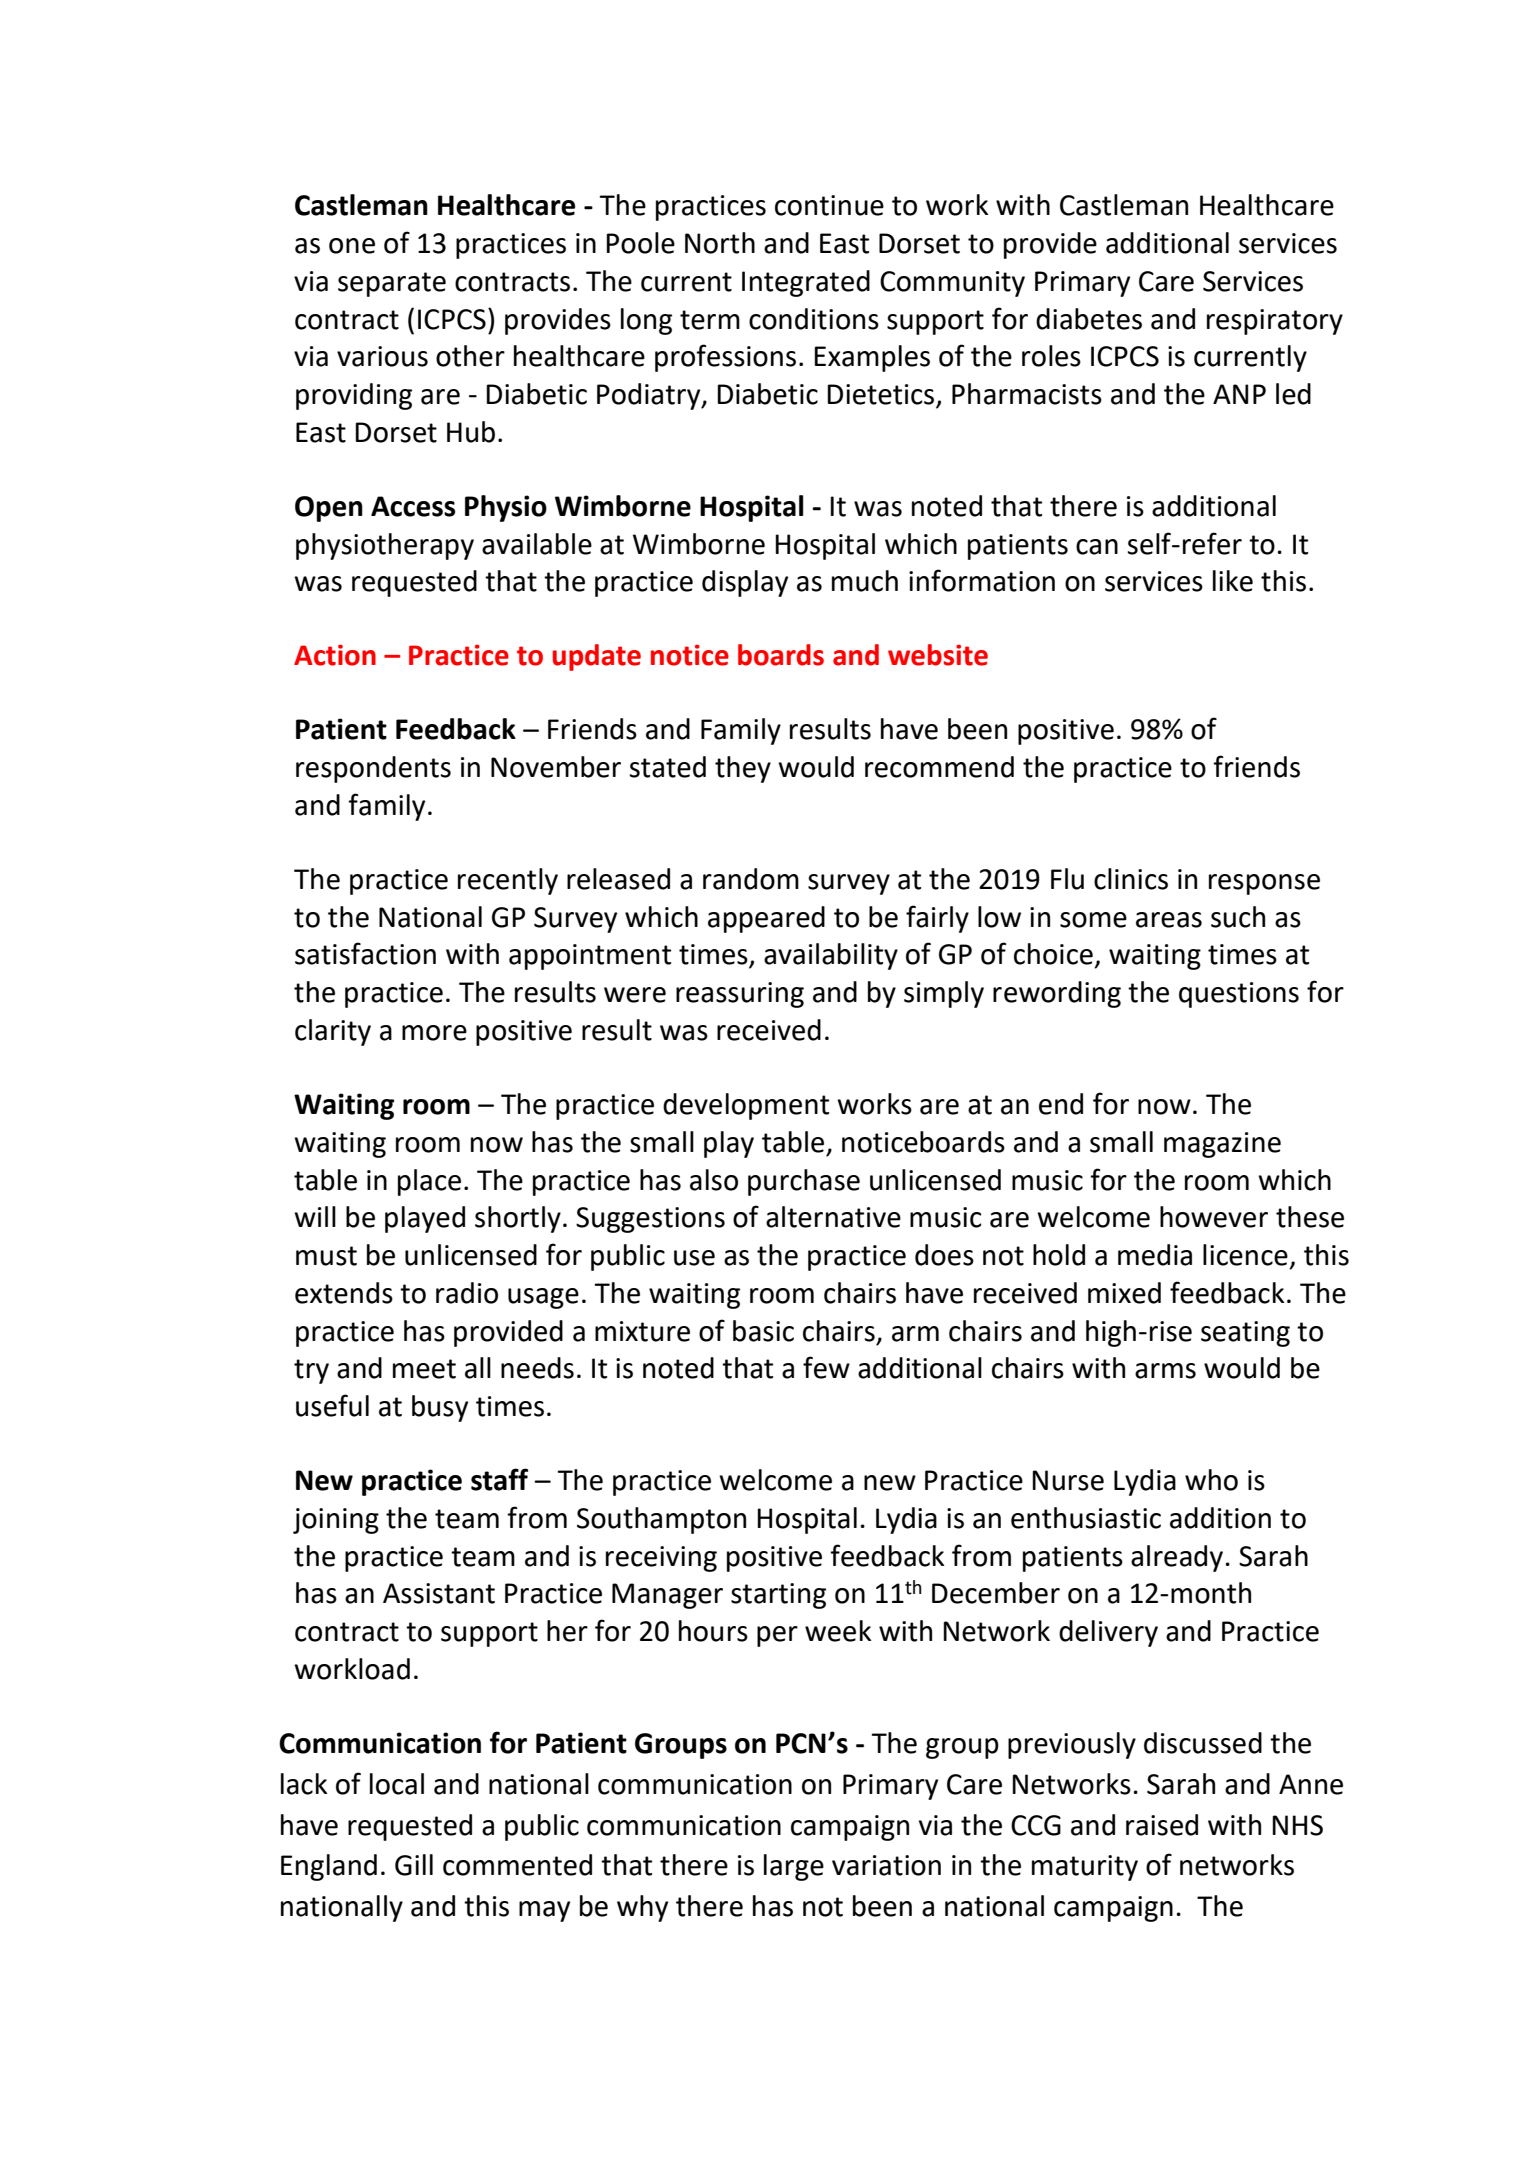 The image size is (1536, 2172). What do you see at coordinates (392, 284) in the screenshot?
I see `separate` at bounding box center [392, 284].
